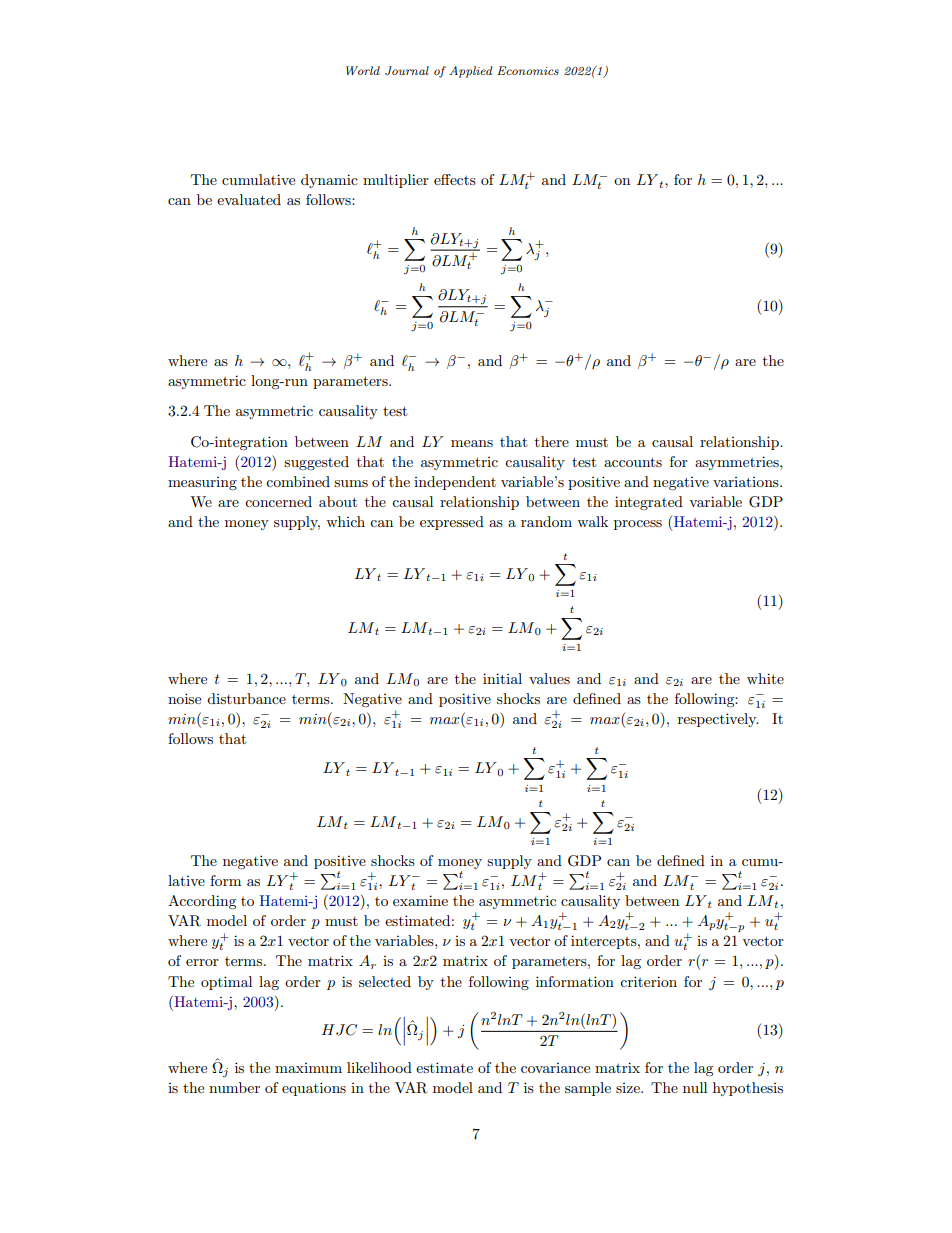  I want to click on process, so click(638, 525).
